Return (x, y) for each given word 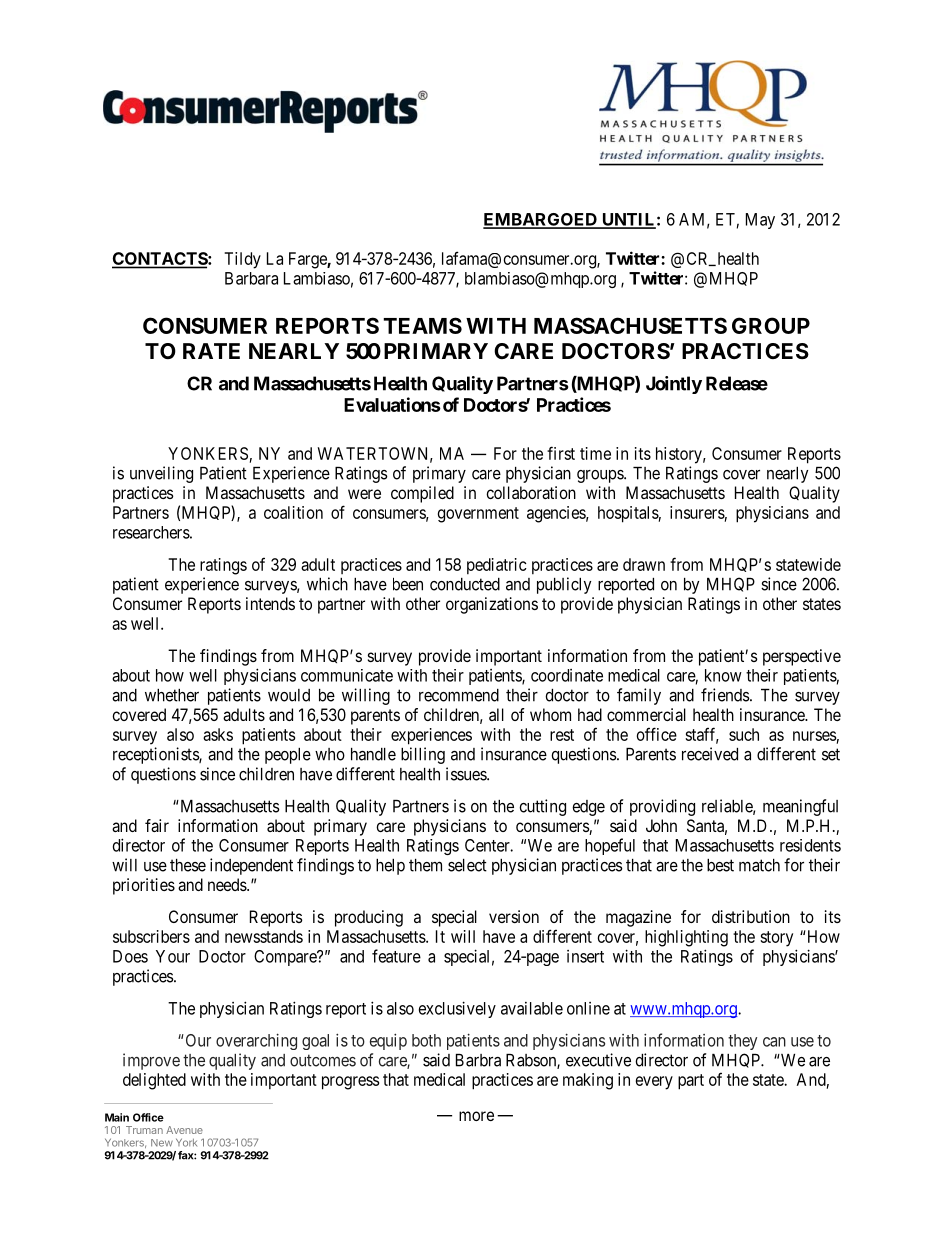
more (476, 1116)
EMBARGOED (541, 220)
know (723, 675)
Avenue (184, 1130)
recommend (459, 695)
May (760, 221)
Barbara (251, 278)
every (654, 1083)
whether (172, 695)
